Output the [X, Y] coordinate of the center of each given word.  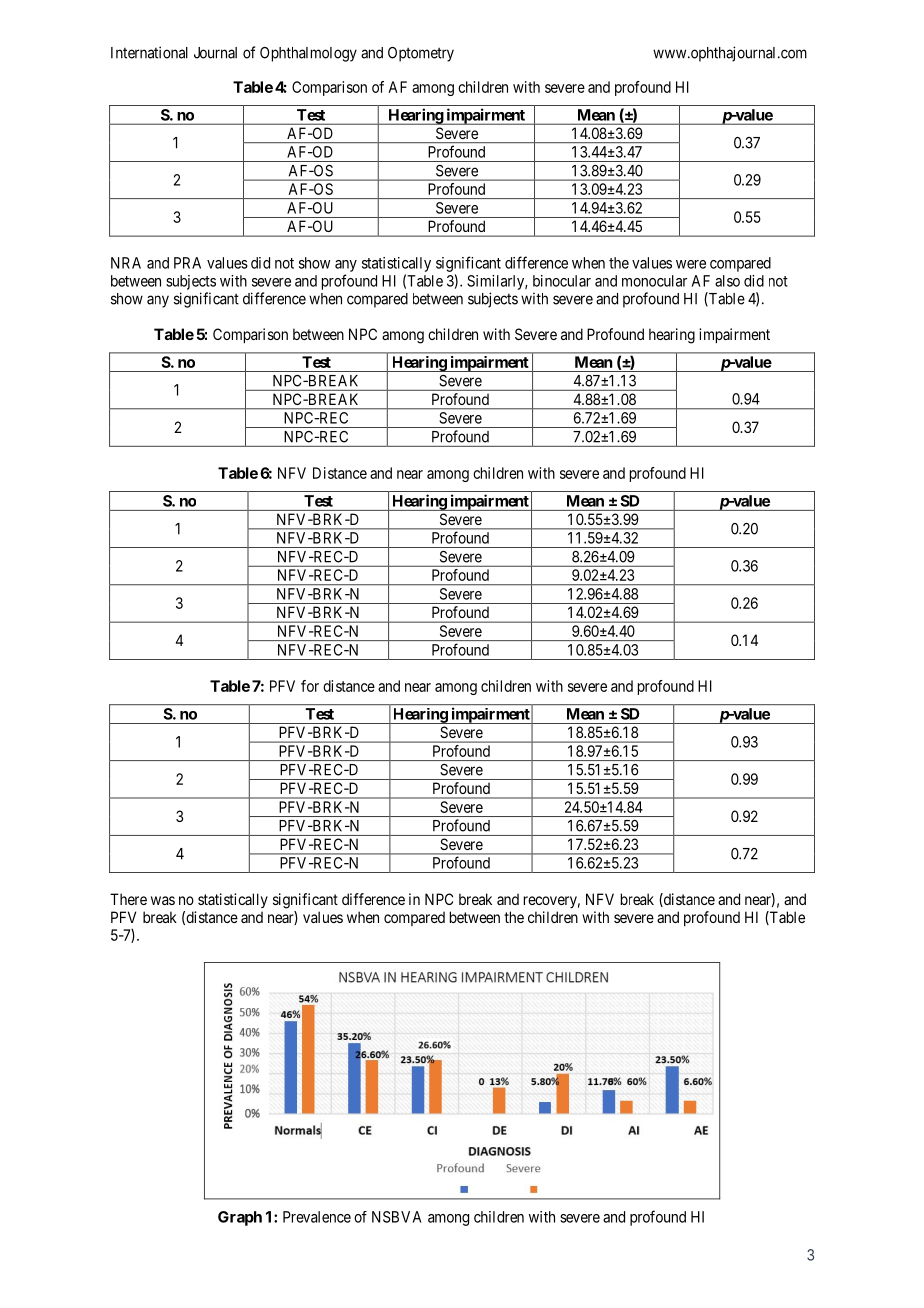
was [163, 900]
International [149, 52]
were [691, 264]
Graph [240, 1218]
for [310, 686]
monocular [654, 281]
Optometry [421, 54]
